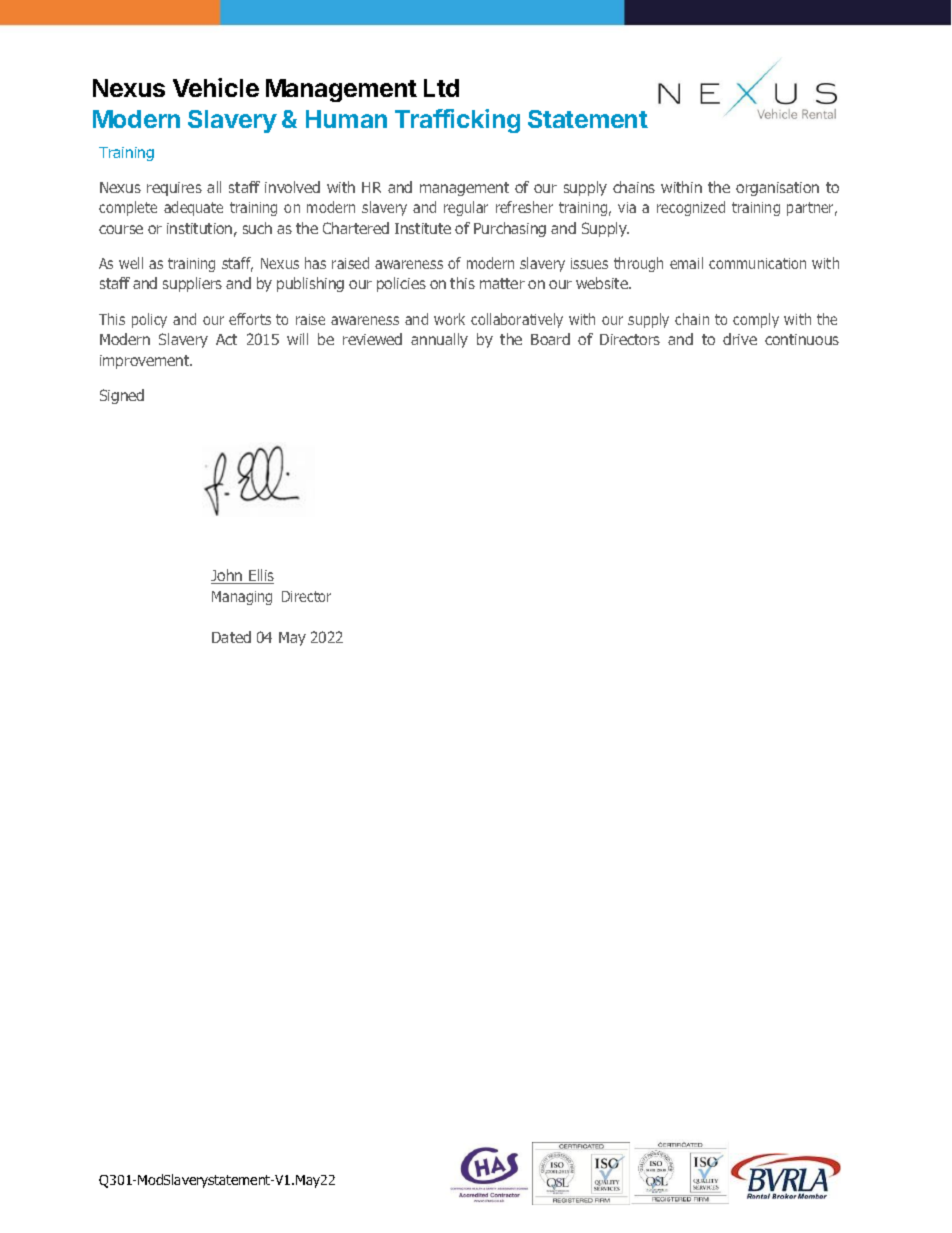 The width and height of the screenshot is (952, 1233). I want to click on Institute, so click(423, 228).
